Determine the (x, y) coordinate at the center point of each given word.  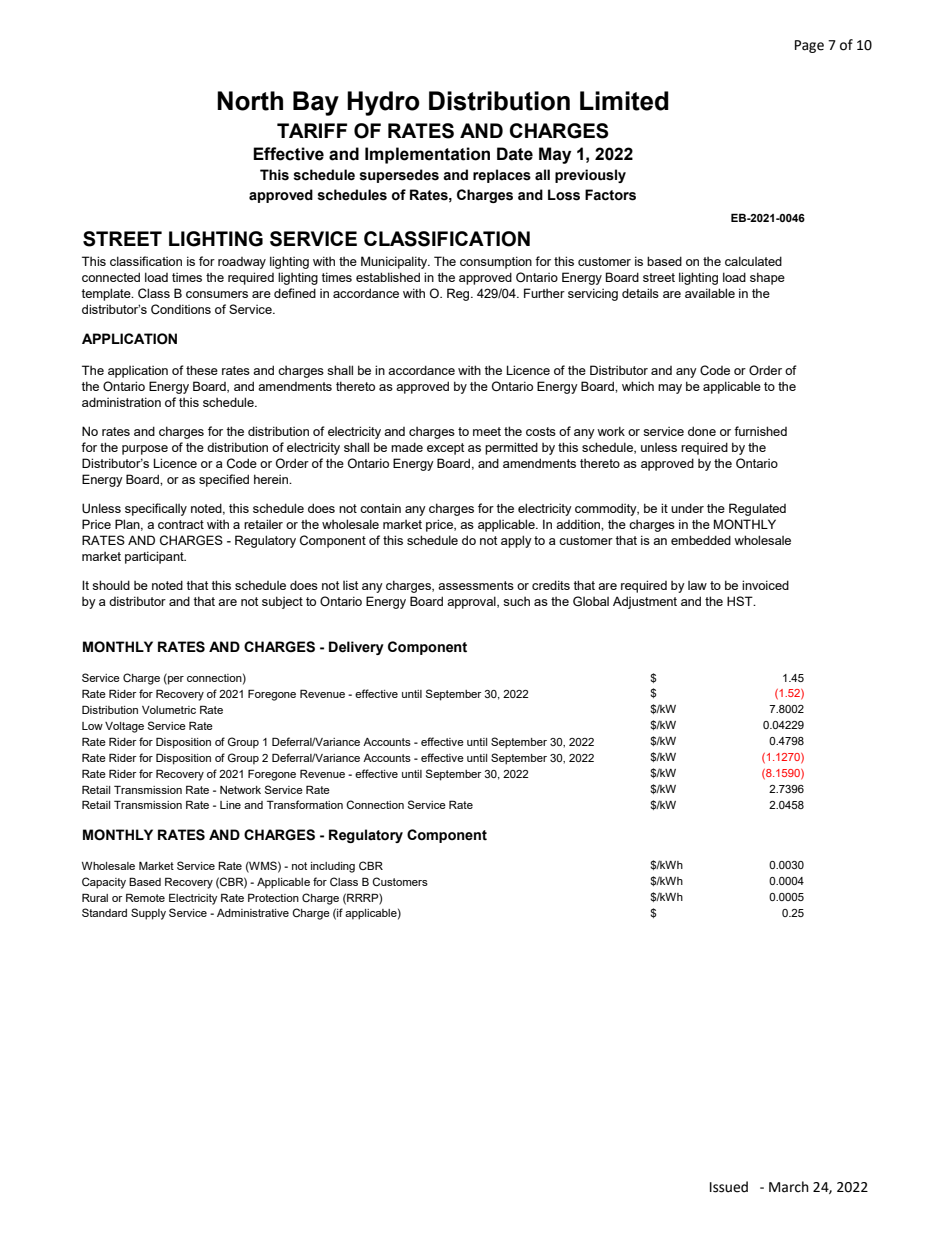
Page (809, 46)
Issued (729, 1187)
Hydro (383, 103)
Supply (148, 914)
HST (741, 601)
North (250, 101)
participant (155, 557)
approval (472, 602)
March (789, 1187)
